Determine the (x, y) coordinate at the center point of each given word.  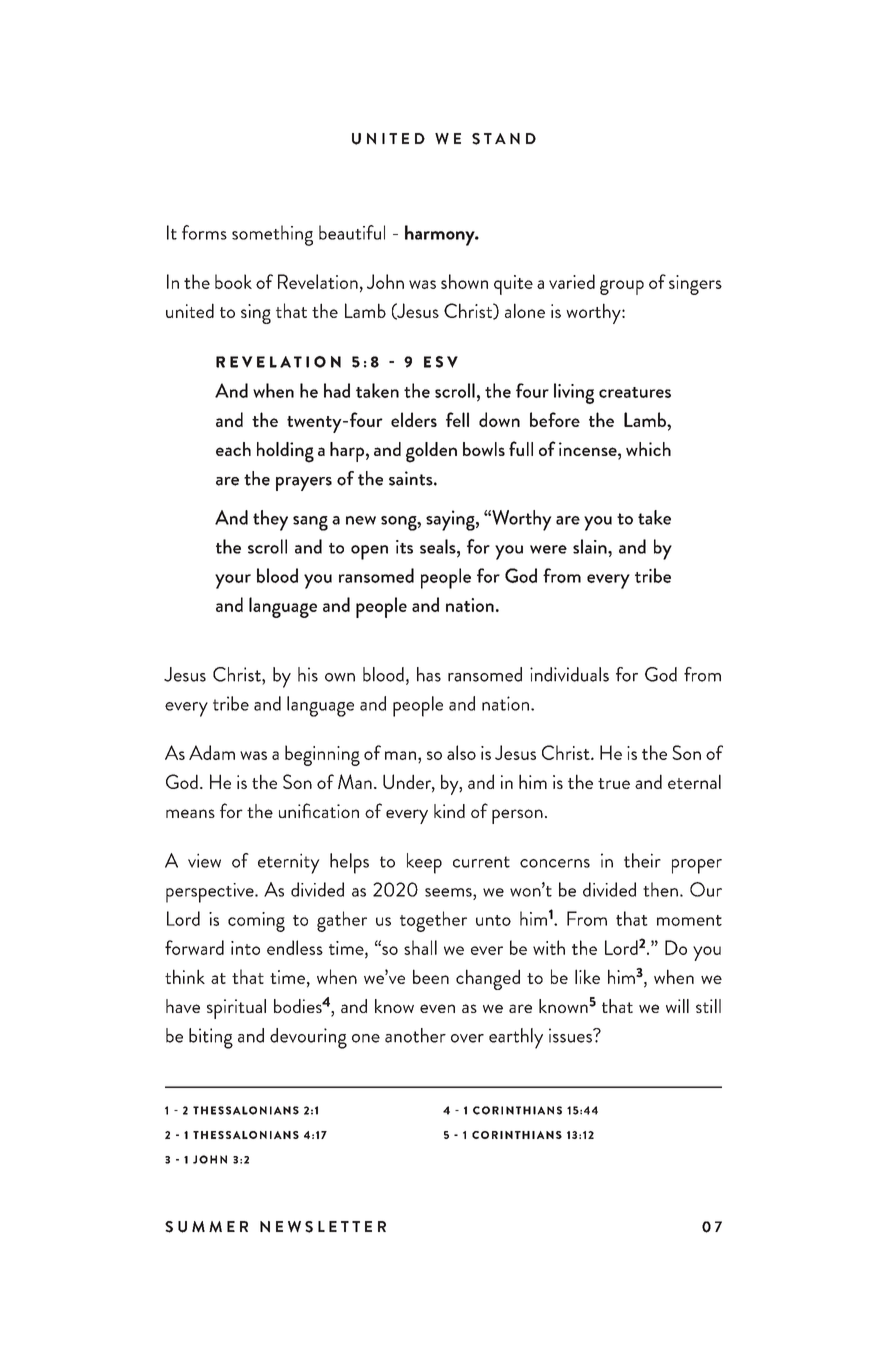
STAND (504, 139)
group (622, 287)
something (272, 235)
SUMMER (206, 1227)
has (429, 674)
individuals (569, 674)
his (308, 674)
